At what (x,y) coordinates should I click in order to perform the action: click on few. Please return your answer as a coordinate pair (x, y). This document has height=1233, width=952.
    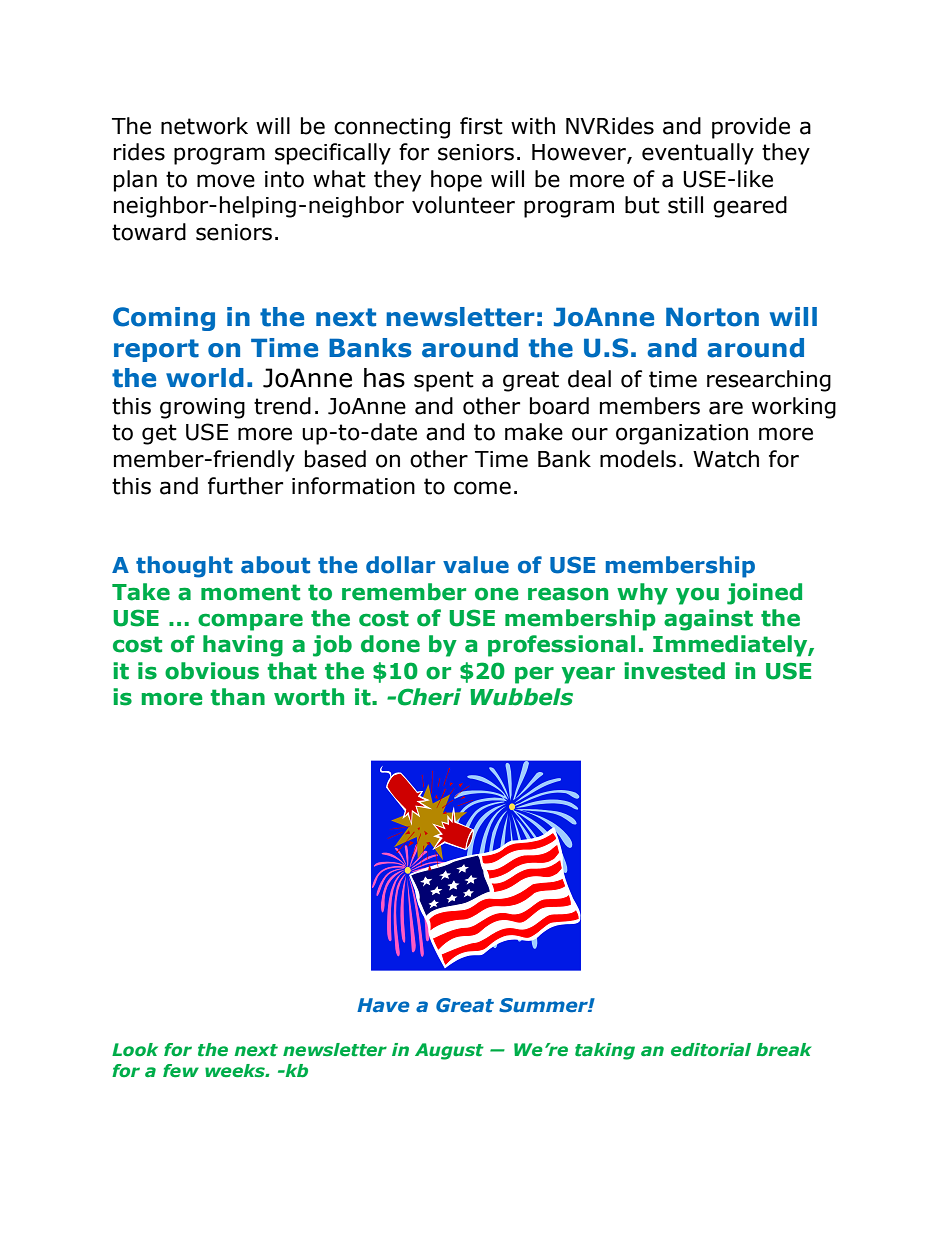
    Looking at the image, I should click on (181, 1071).
